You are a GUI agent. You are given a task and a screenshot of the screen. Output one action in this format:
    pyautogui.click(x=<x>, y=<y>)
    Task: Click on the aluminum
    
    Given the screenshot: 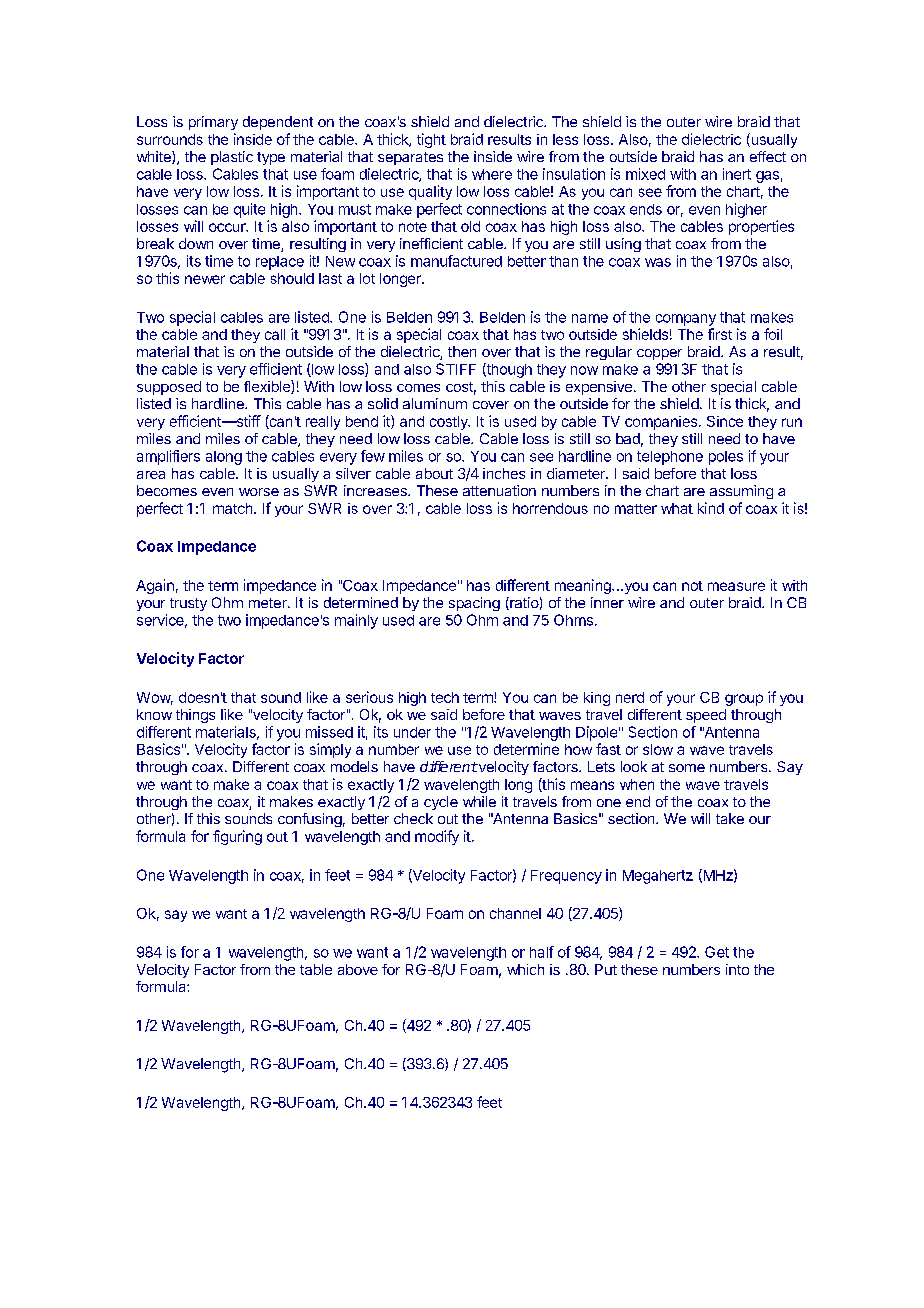 What is the action you would take?
    pyautogui.click(x=435, y=403)
